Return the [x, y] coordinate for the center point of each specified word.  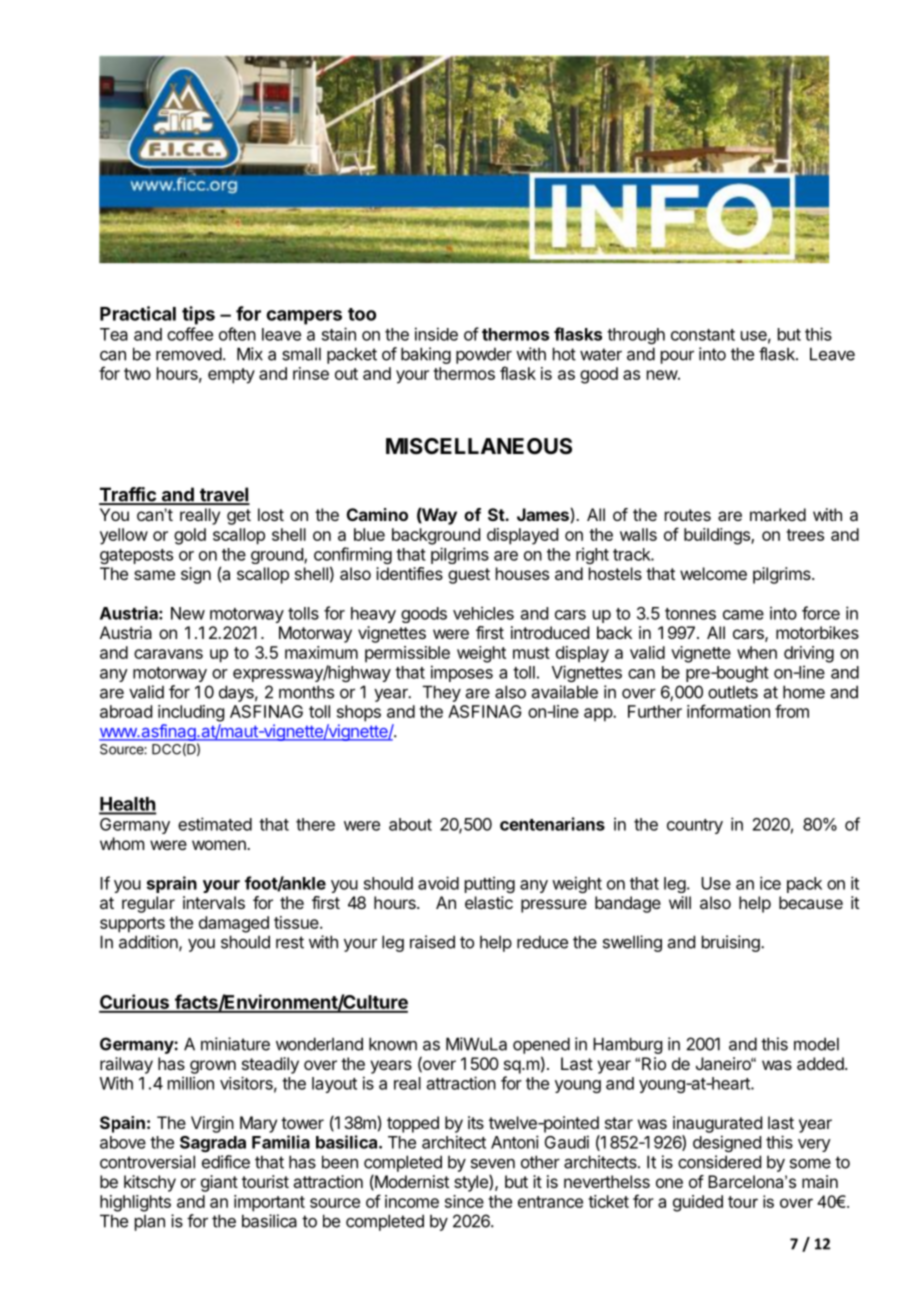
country [695, 826]
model [816, 1044]
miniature [235, 1044]
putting [490, 884]
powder [484, 355]
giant [219, 1183]
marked [778, 514]
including [191, 713]
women [220, 845]
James [543, 514]
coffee [190, 334]
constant [703, 335]
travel [223, 495]
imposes [462, 673]
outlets [733, 692]
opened [541, 1045]
